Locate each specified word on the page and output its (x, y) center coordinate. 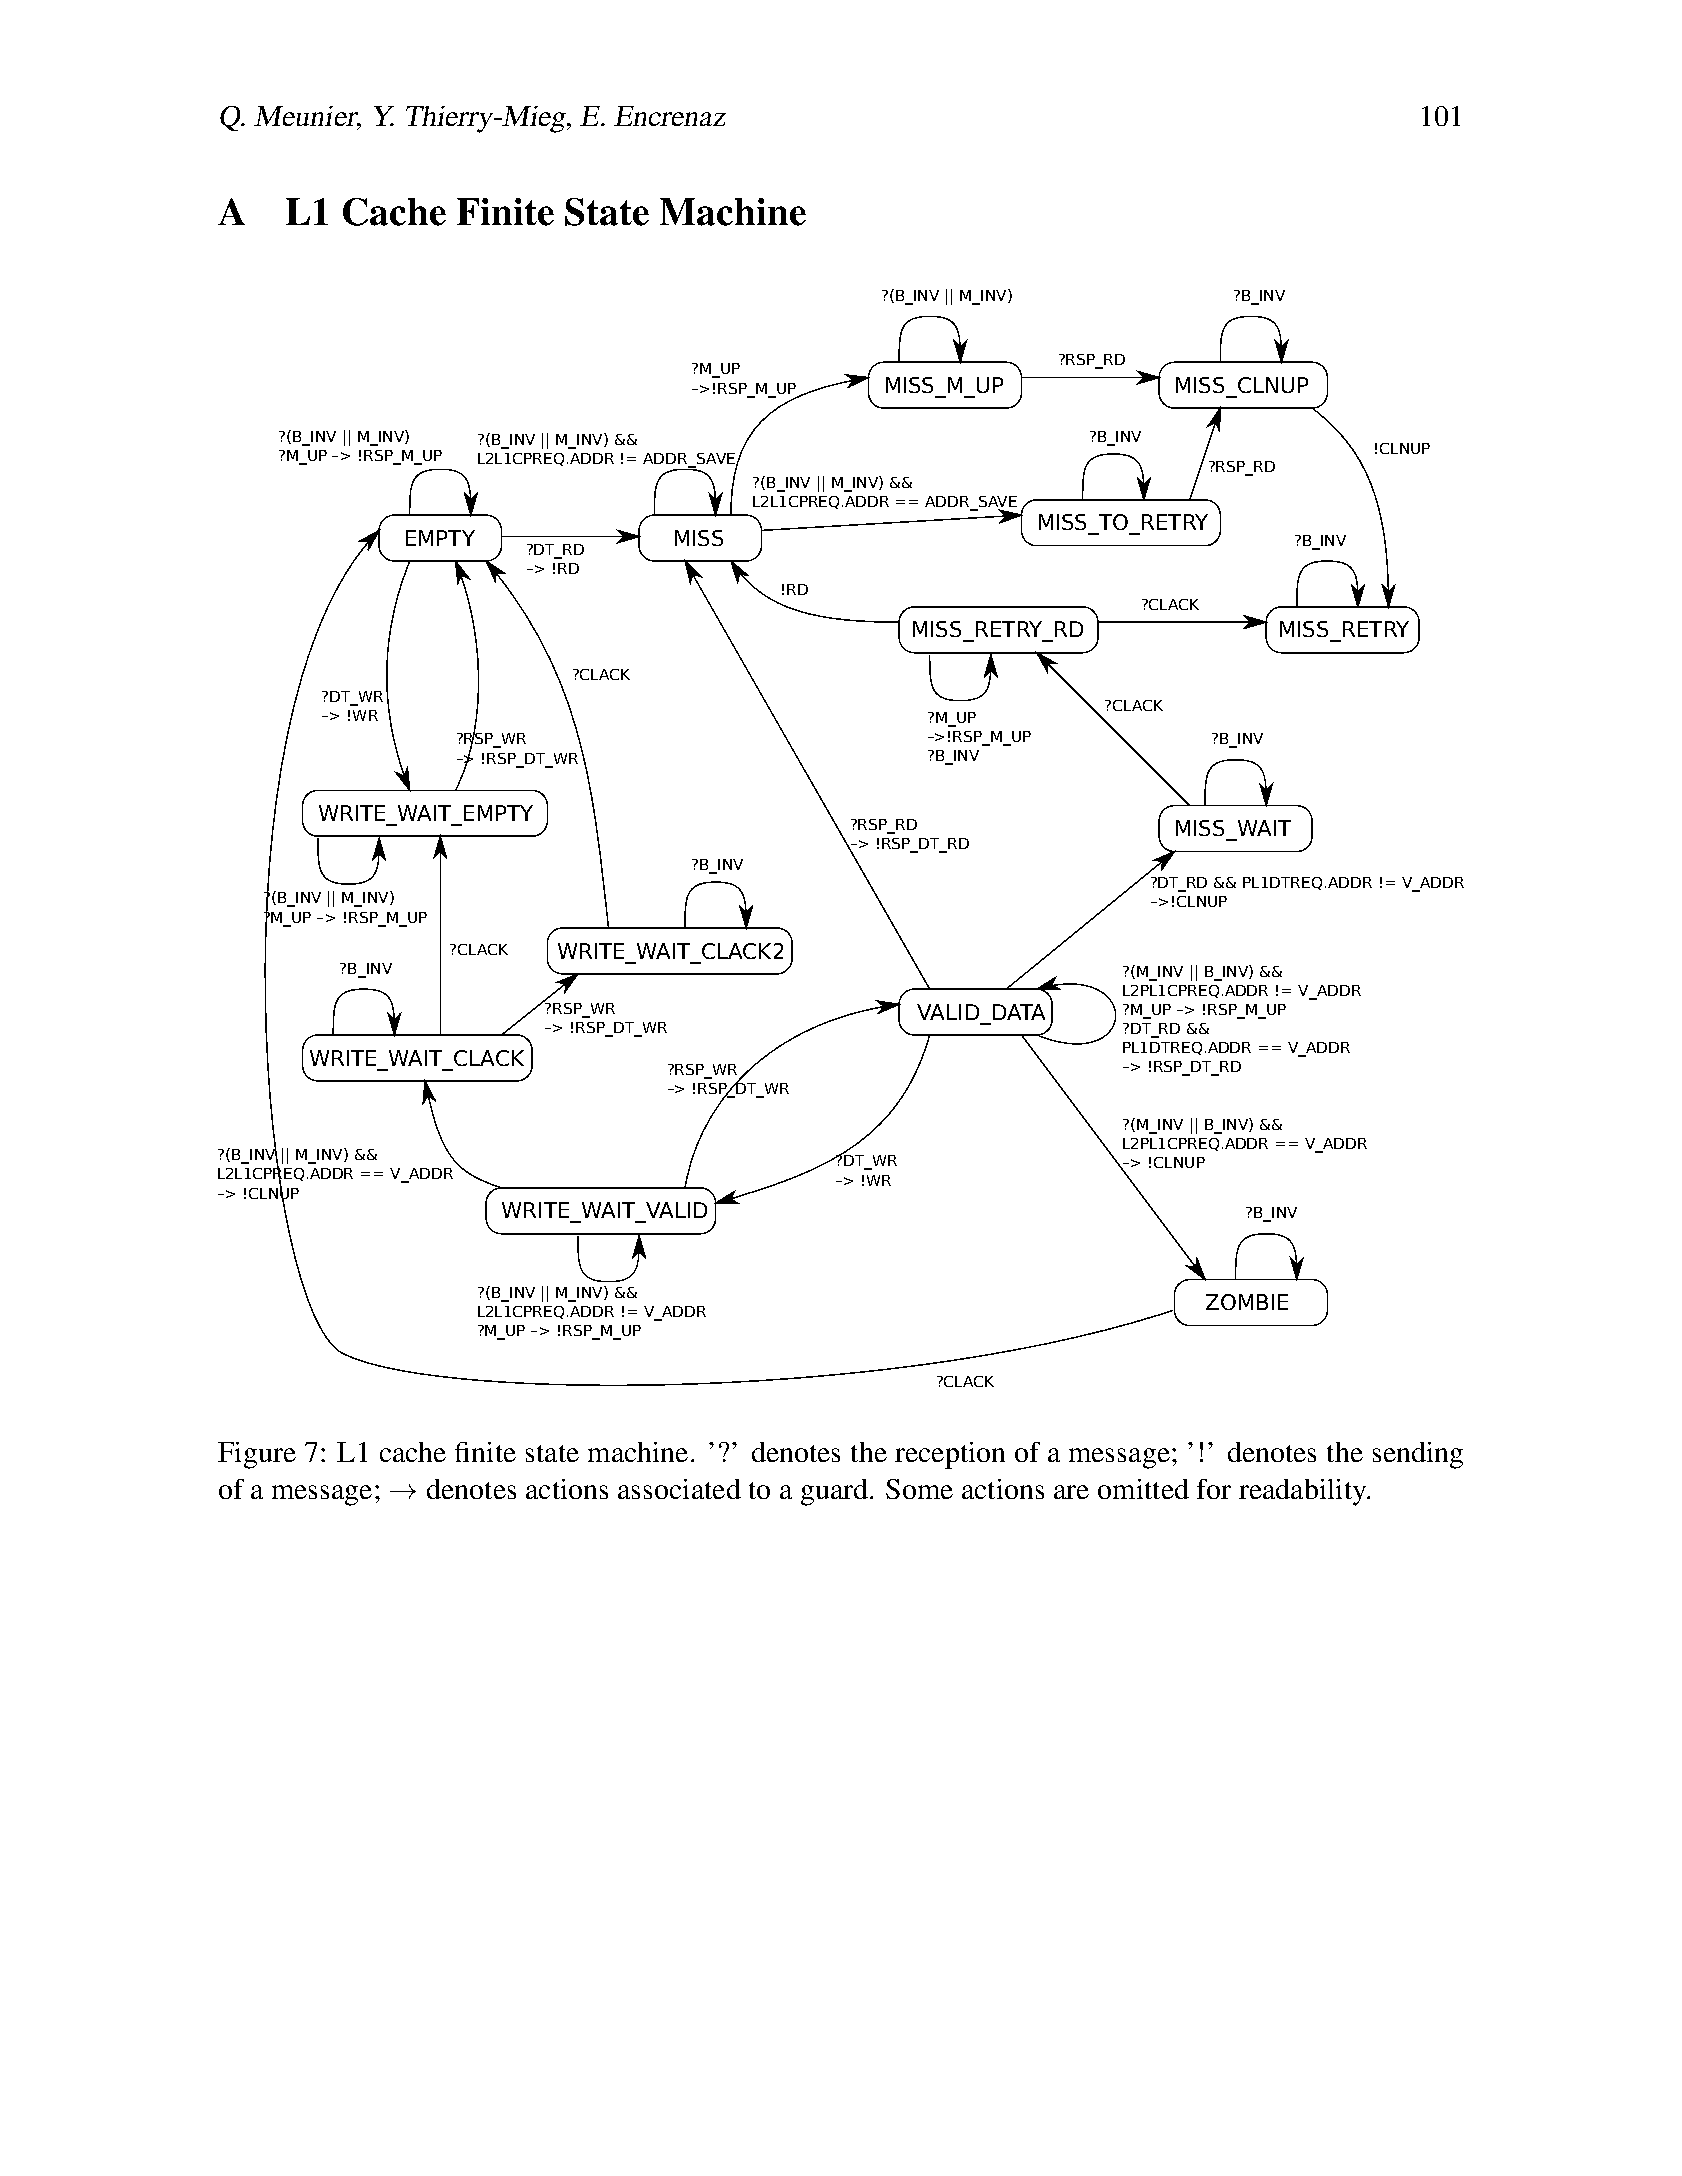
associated (679, 1489)
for (1214, 1489)
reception (950, 1455)
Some (919, 1489)
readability (1304, 1492)
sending (1418, 1455)
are (1071, 1492)
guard (834, 1492)
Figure (257, 1455)
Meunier (307, 117)
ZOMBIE (1247, 1302)
